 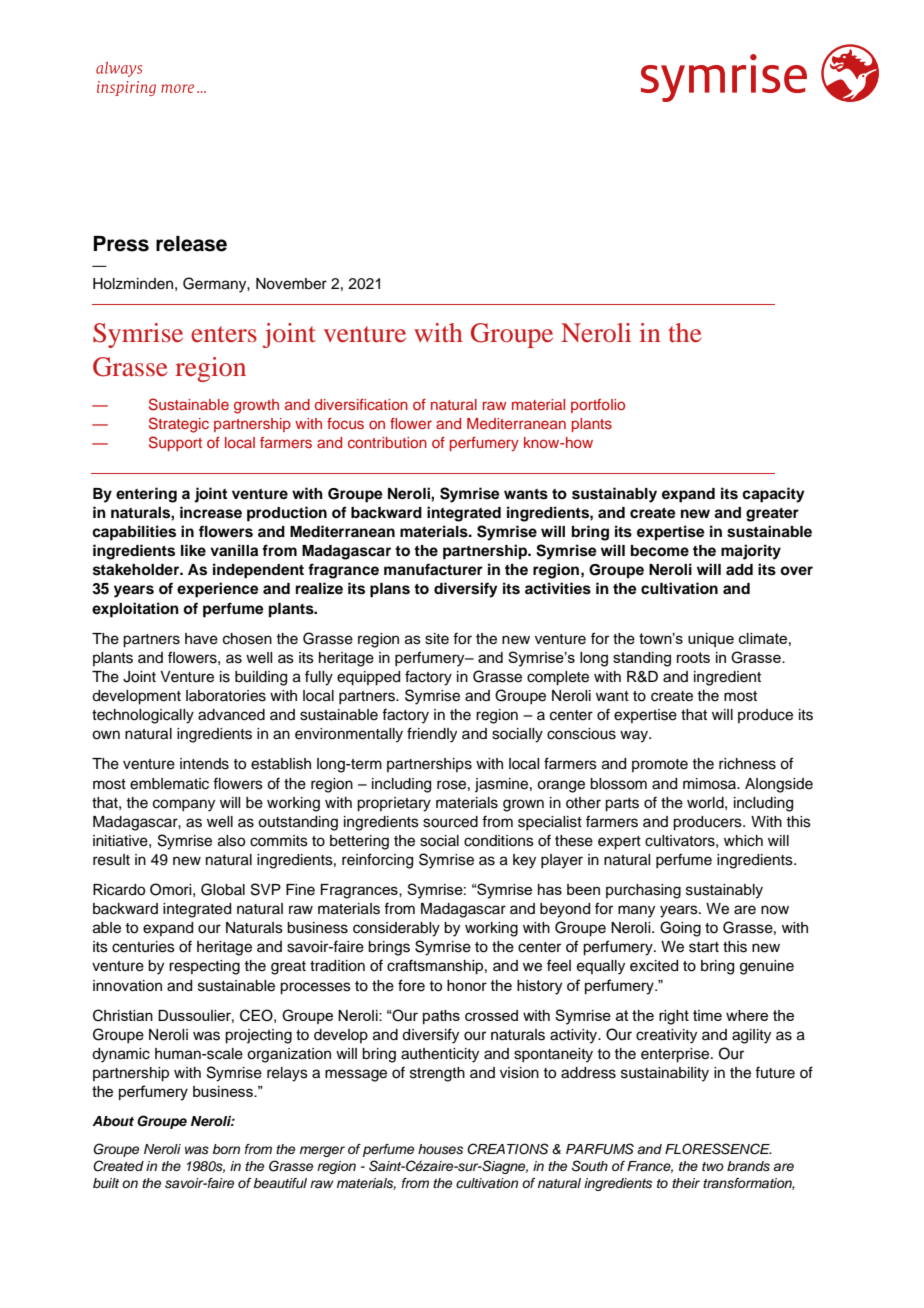 I want to click on November, so click(x=291, y=284).
